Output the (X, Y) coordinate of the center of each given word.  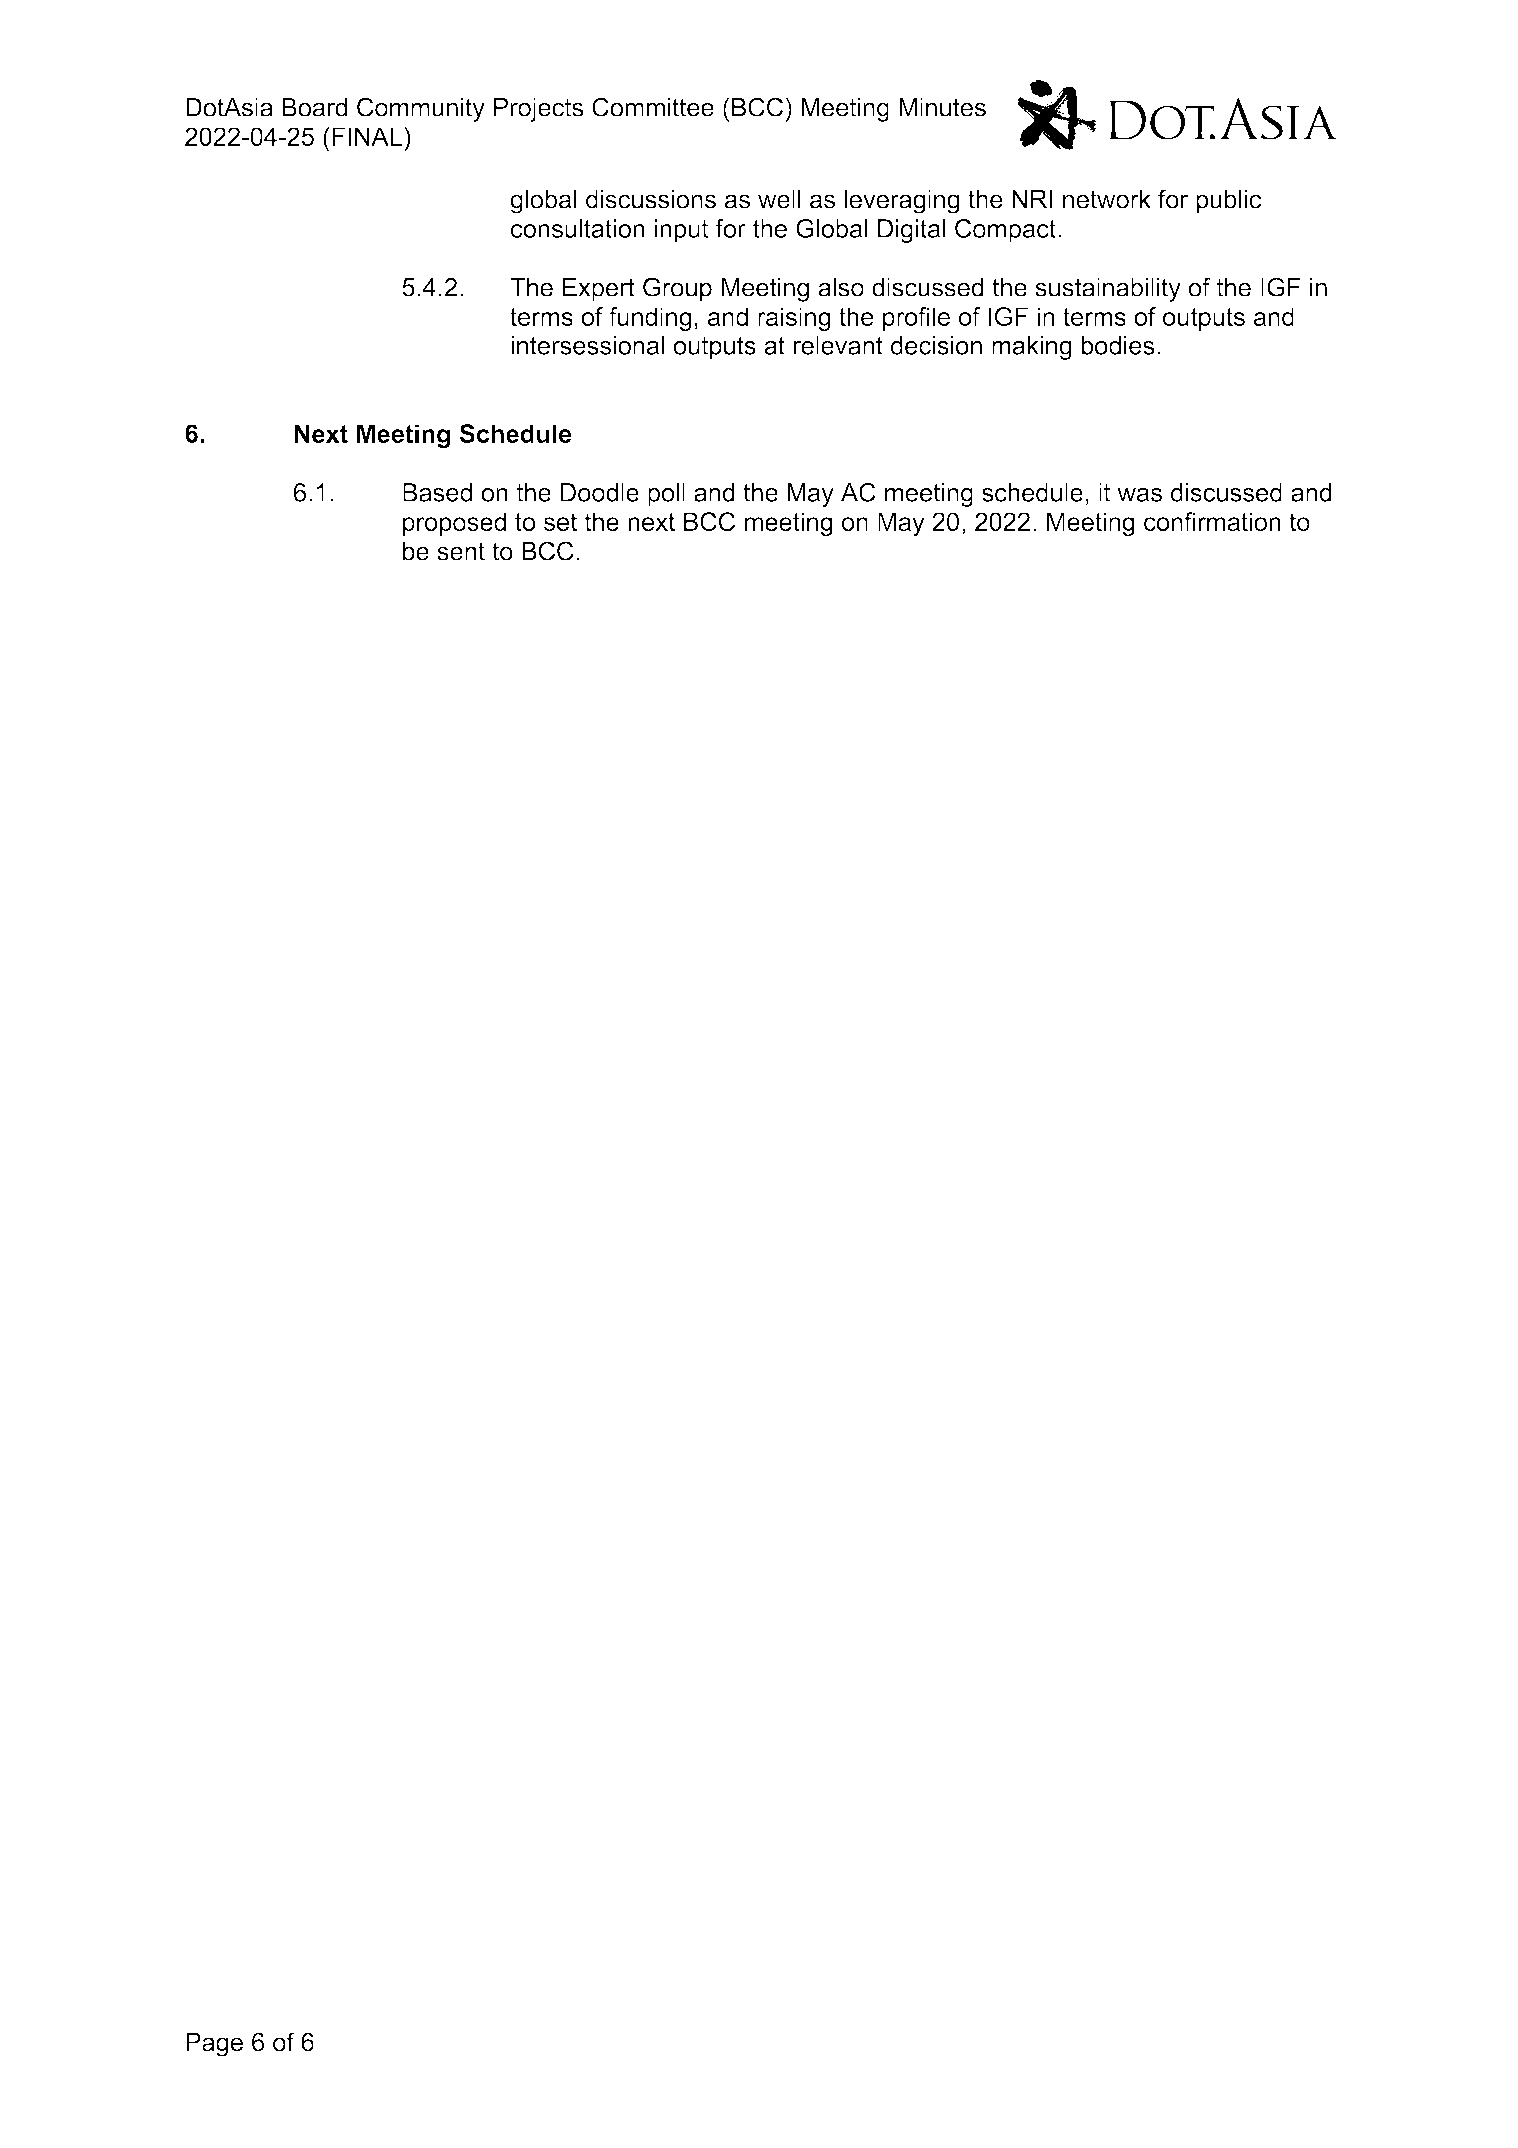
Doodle (599, 492)
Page (214, 2044)
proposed (454, 524)
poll (666, 495)
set (560, 522)
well (779, 199)
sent (461, 551)
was (1139, 495)
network (1107, 199)
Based (437, 492)
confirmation (1212, 521)
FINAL (367, 136)
